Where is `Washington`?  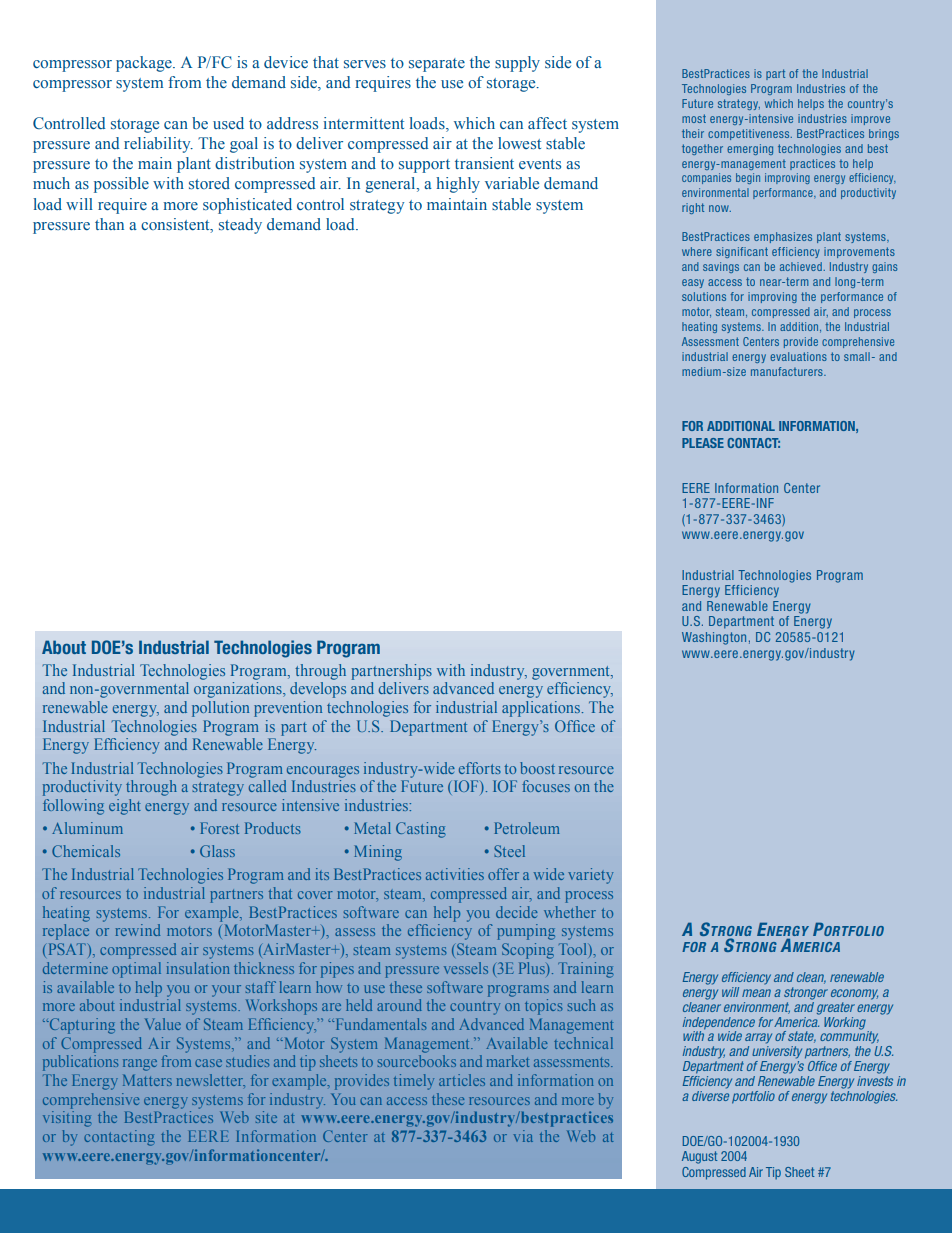
Washington is located at coordinates (714, 638).
